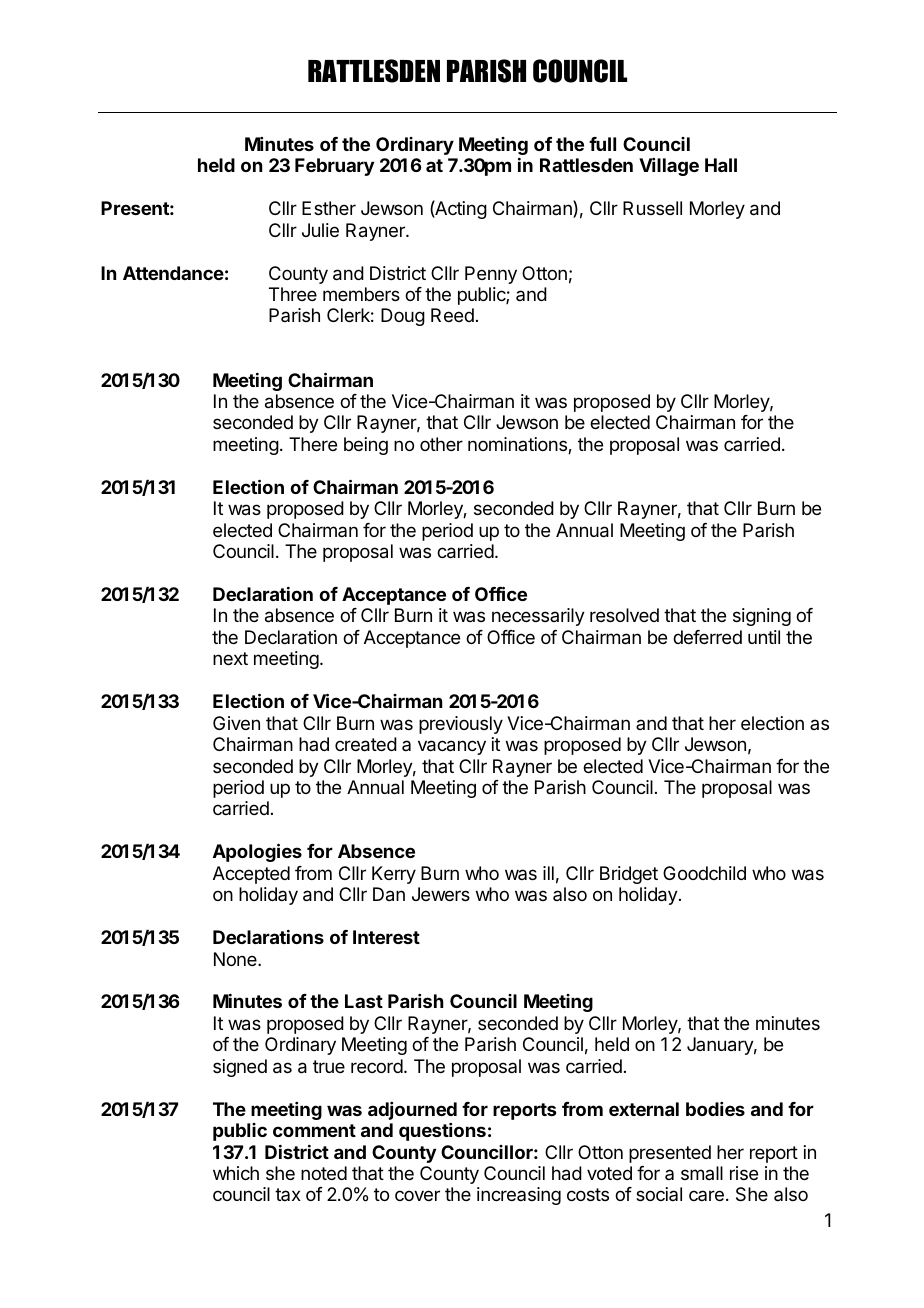 The height and width of the image is (1308, 924). Describe the element at coordinates (762, 617) in the image. I see `signing` at that location.
